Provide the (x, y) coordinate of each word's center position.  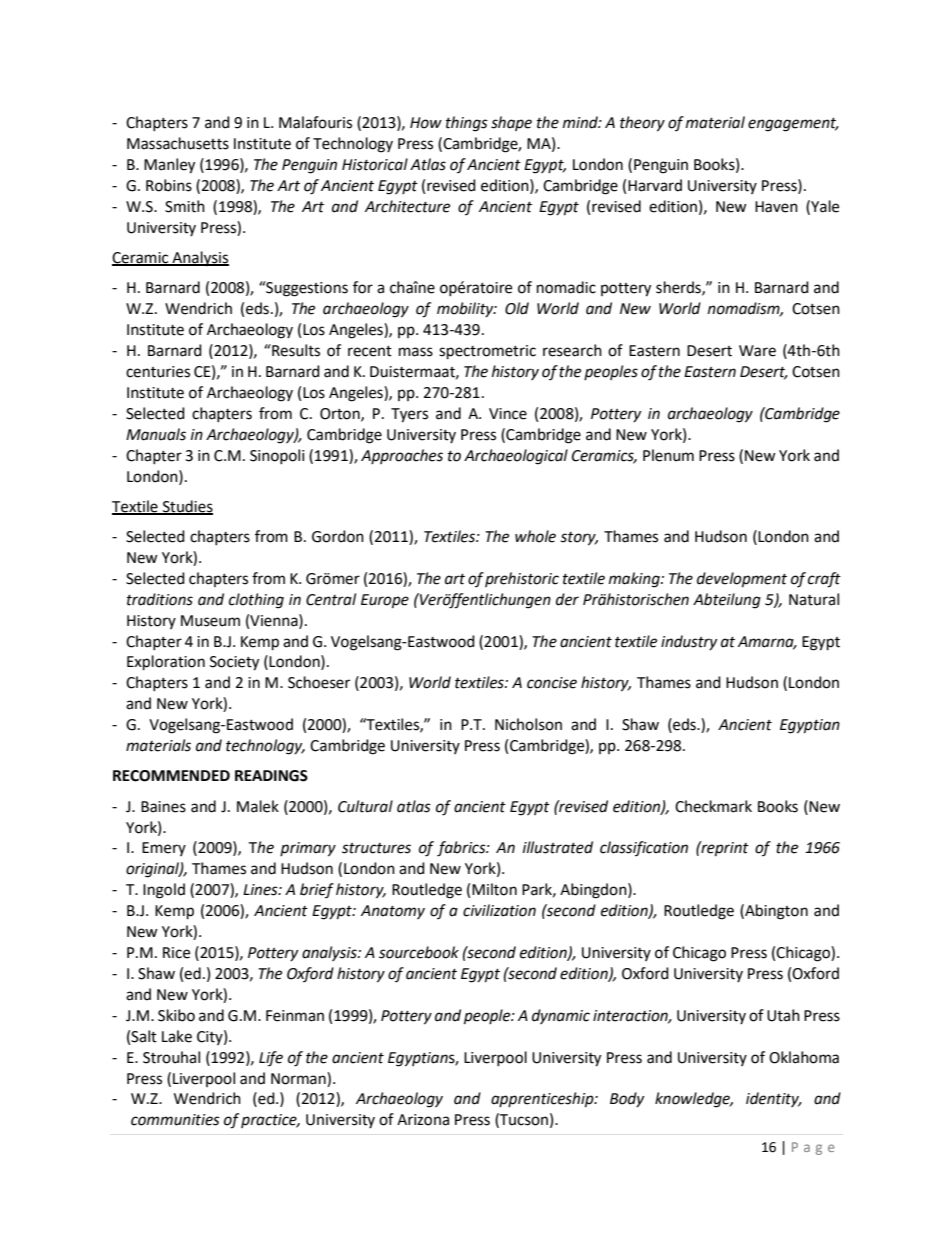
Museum (210, 621)
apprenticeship (543, 1100)
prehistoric (522, 579)
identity (773, 1099)
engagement (793, 125)
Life (271, 1058)
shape (511, 123)
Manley (169, 166)
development (742, 580)
